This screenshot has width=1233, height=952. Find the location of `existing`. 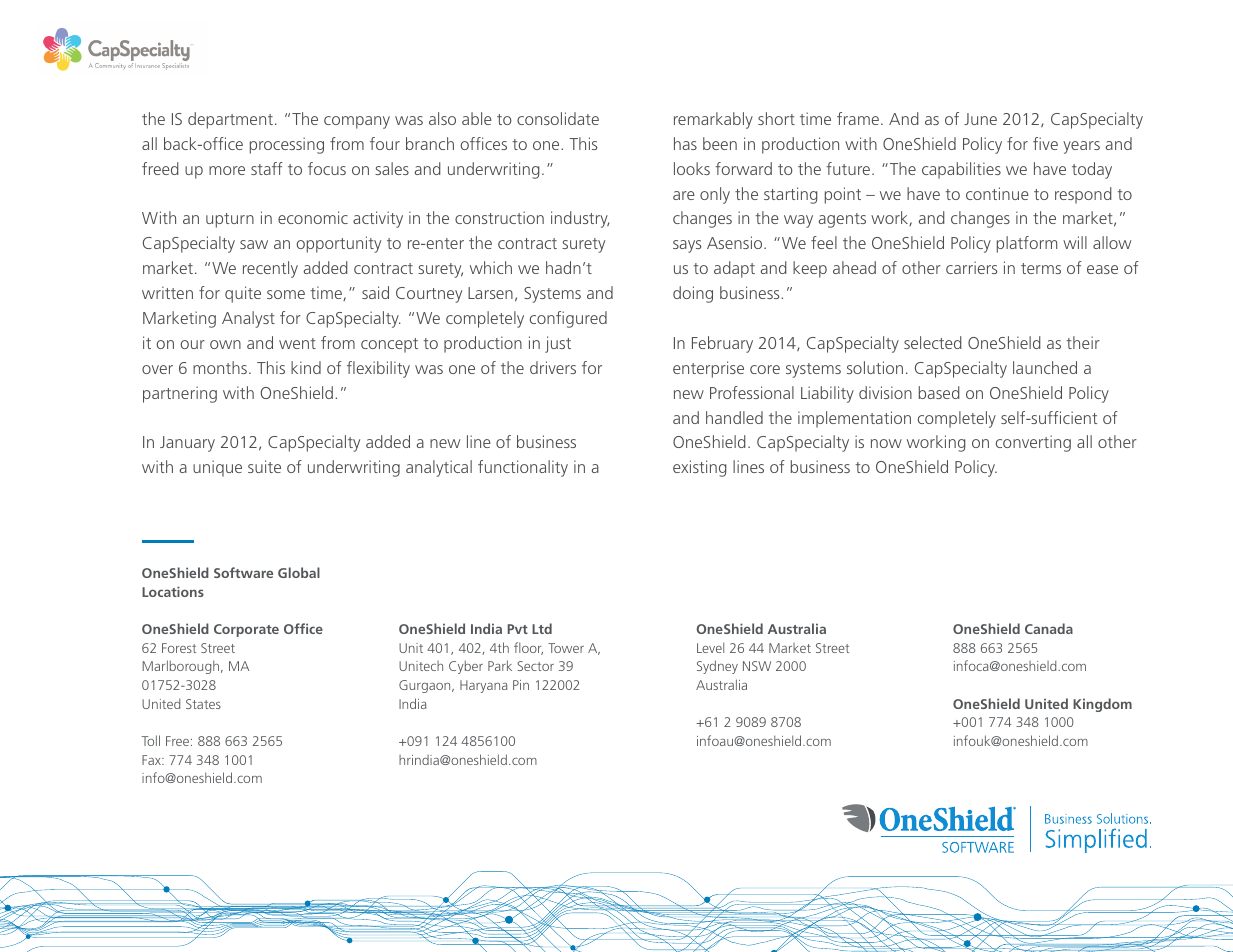

existing is located at coordinates (700, 468).
